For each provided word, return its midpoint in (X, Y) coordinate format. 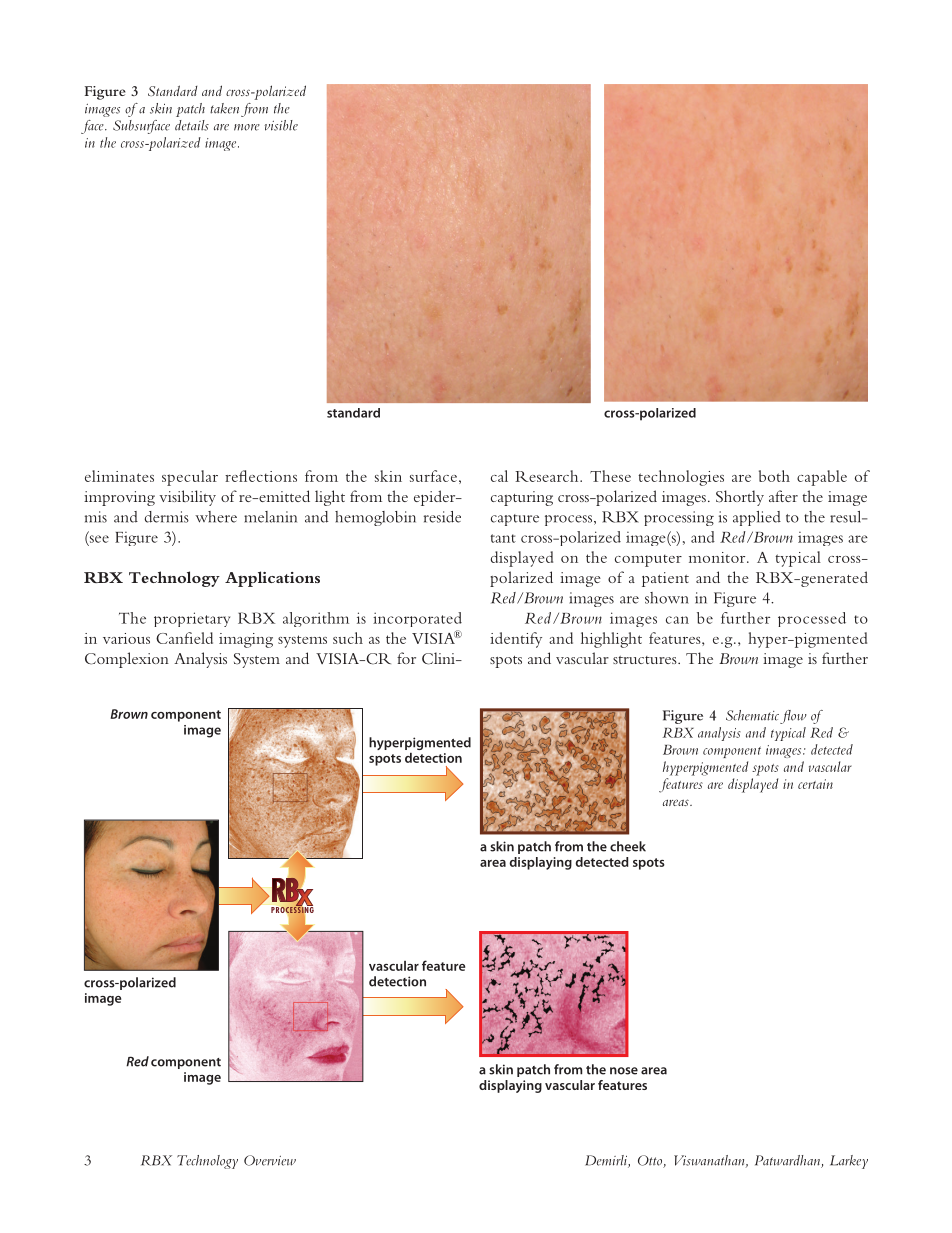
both (774, 476)
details (192, 125)
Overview (270, 1160)
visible (281, 125)
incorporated (417, 619)
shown (667, 598)
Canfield (184, 638)
